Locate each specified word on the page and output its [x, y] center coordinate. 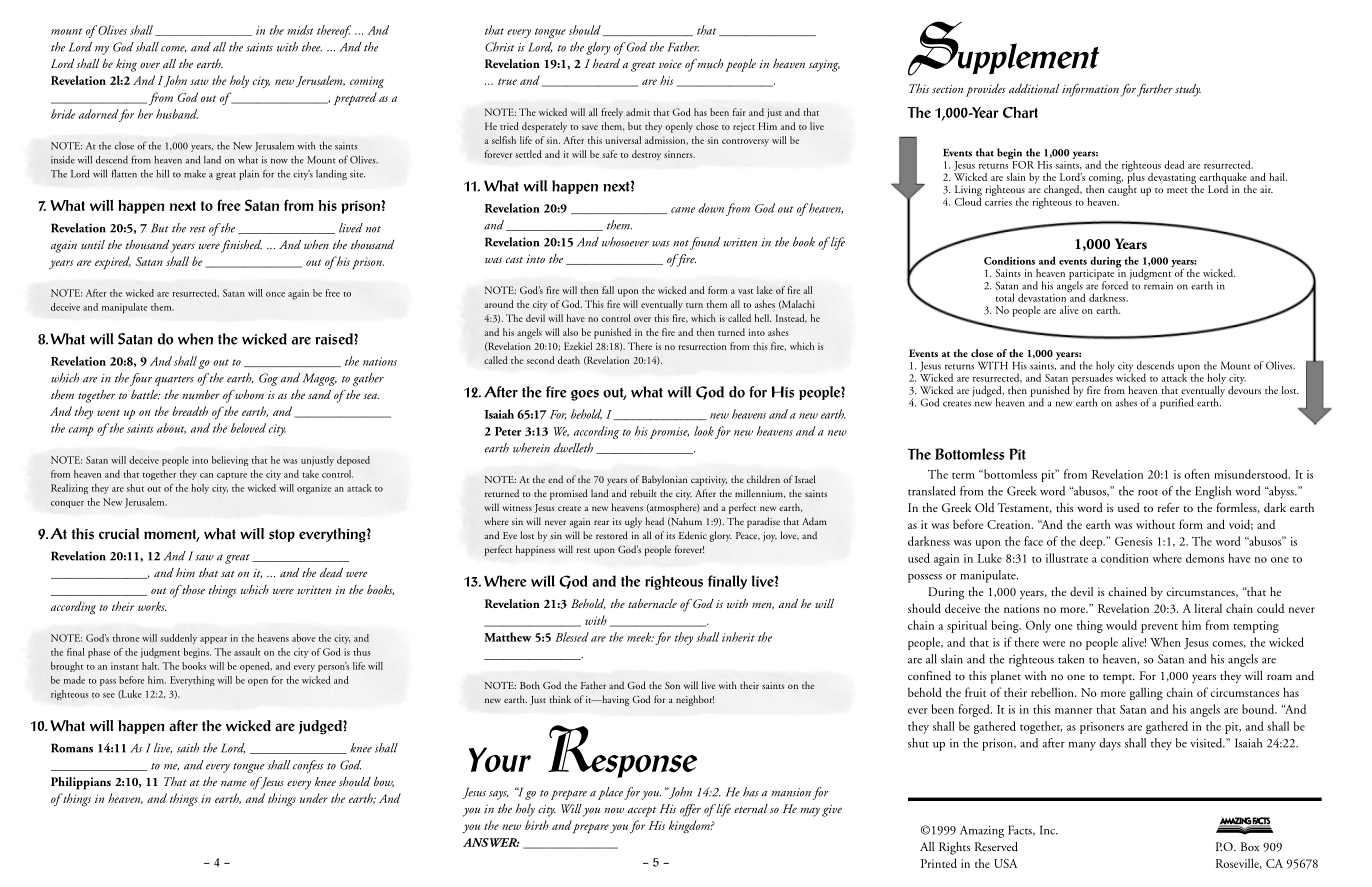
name [234, 783]
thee [312, 47]
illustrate [1067, 558]
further [1155, 90]
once [275, 294]
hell [763, 318]
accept [642, 812]
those [192, 589]
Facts [1021, 830]
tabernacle [652, 603]
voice [670, 64]
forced [1116, 284]
